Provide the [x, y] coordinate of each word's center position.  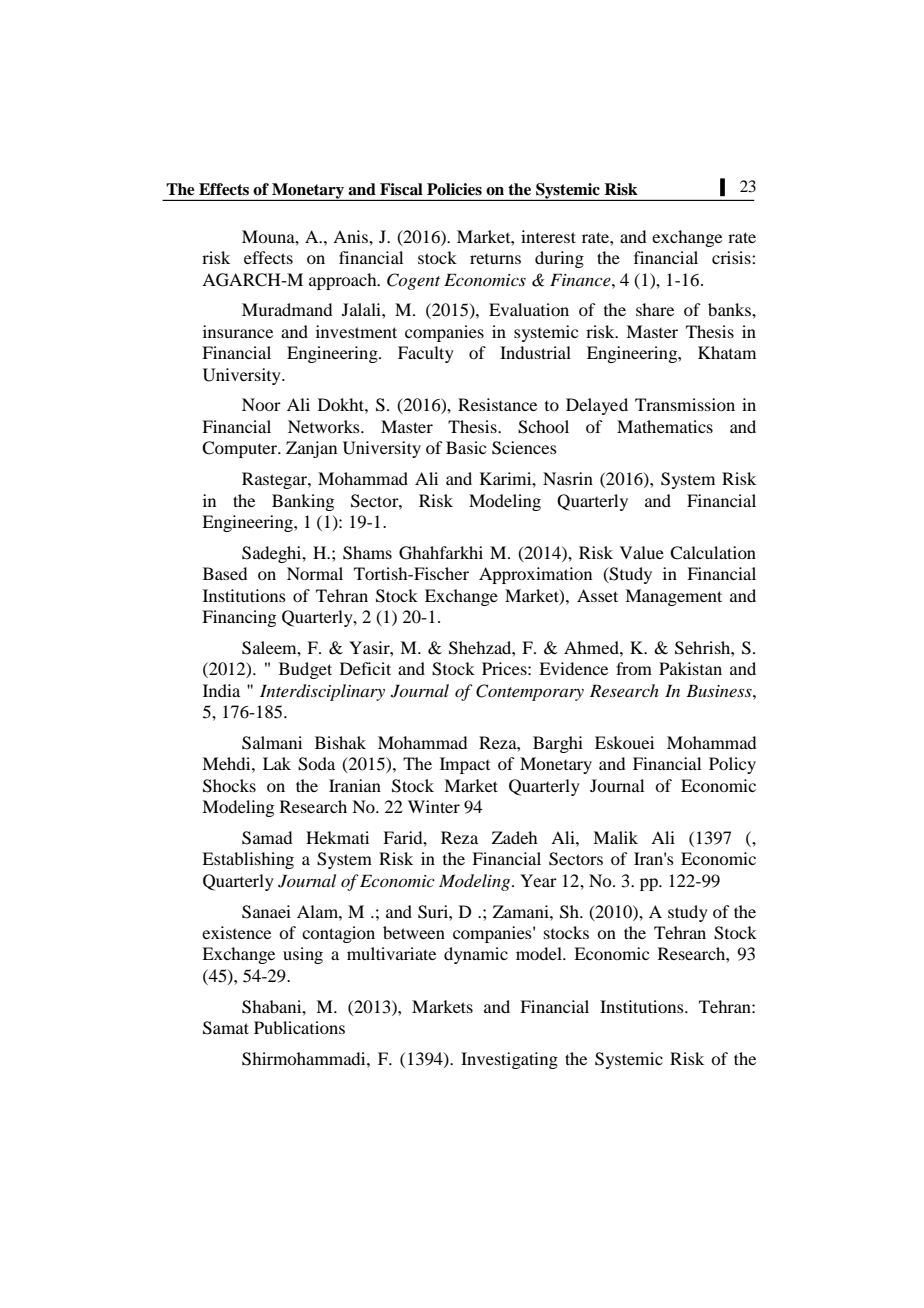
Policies [454, 189]
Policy [732, 765]
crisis [732, 257]
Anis [351, 236]
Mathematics [665, 426]
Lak [277, 763]
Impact [465, 765]
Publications [299, 1027]
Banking [303, 502]
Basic [466, 447]
